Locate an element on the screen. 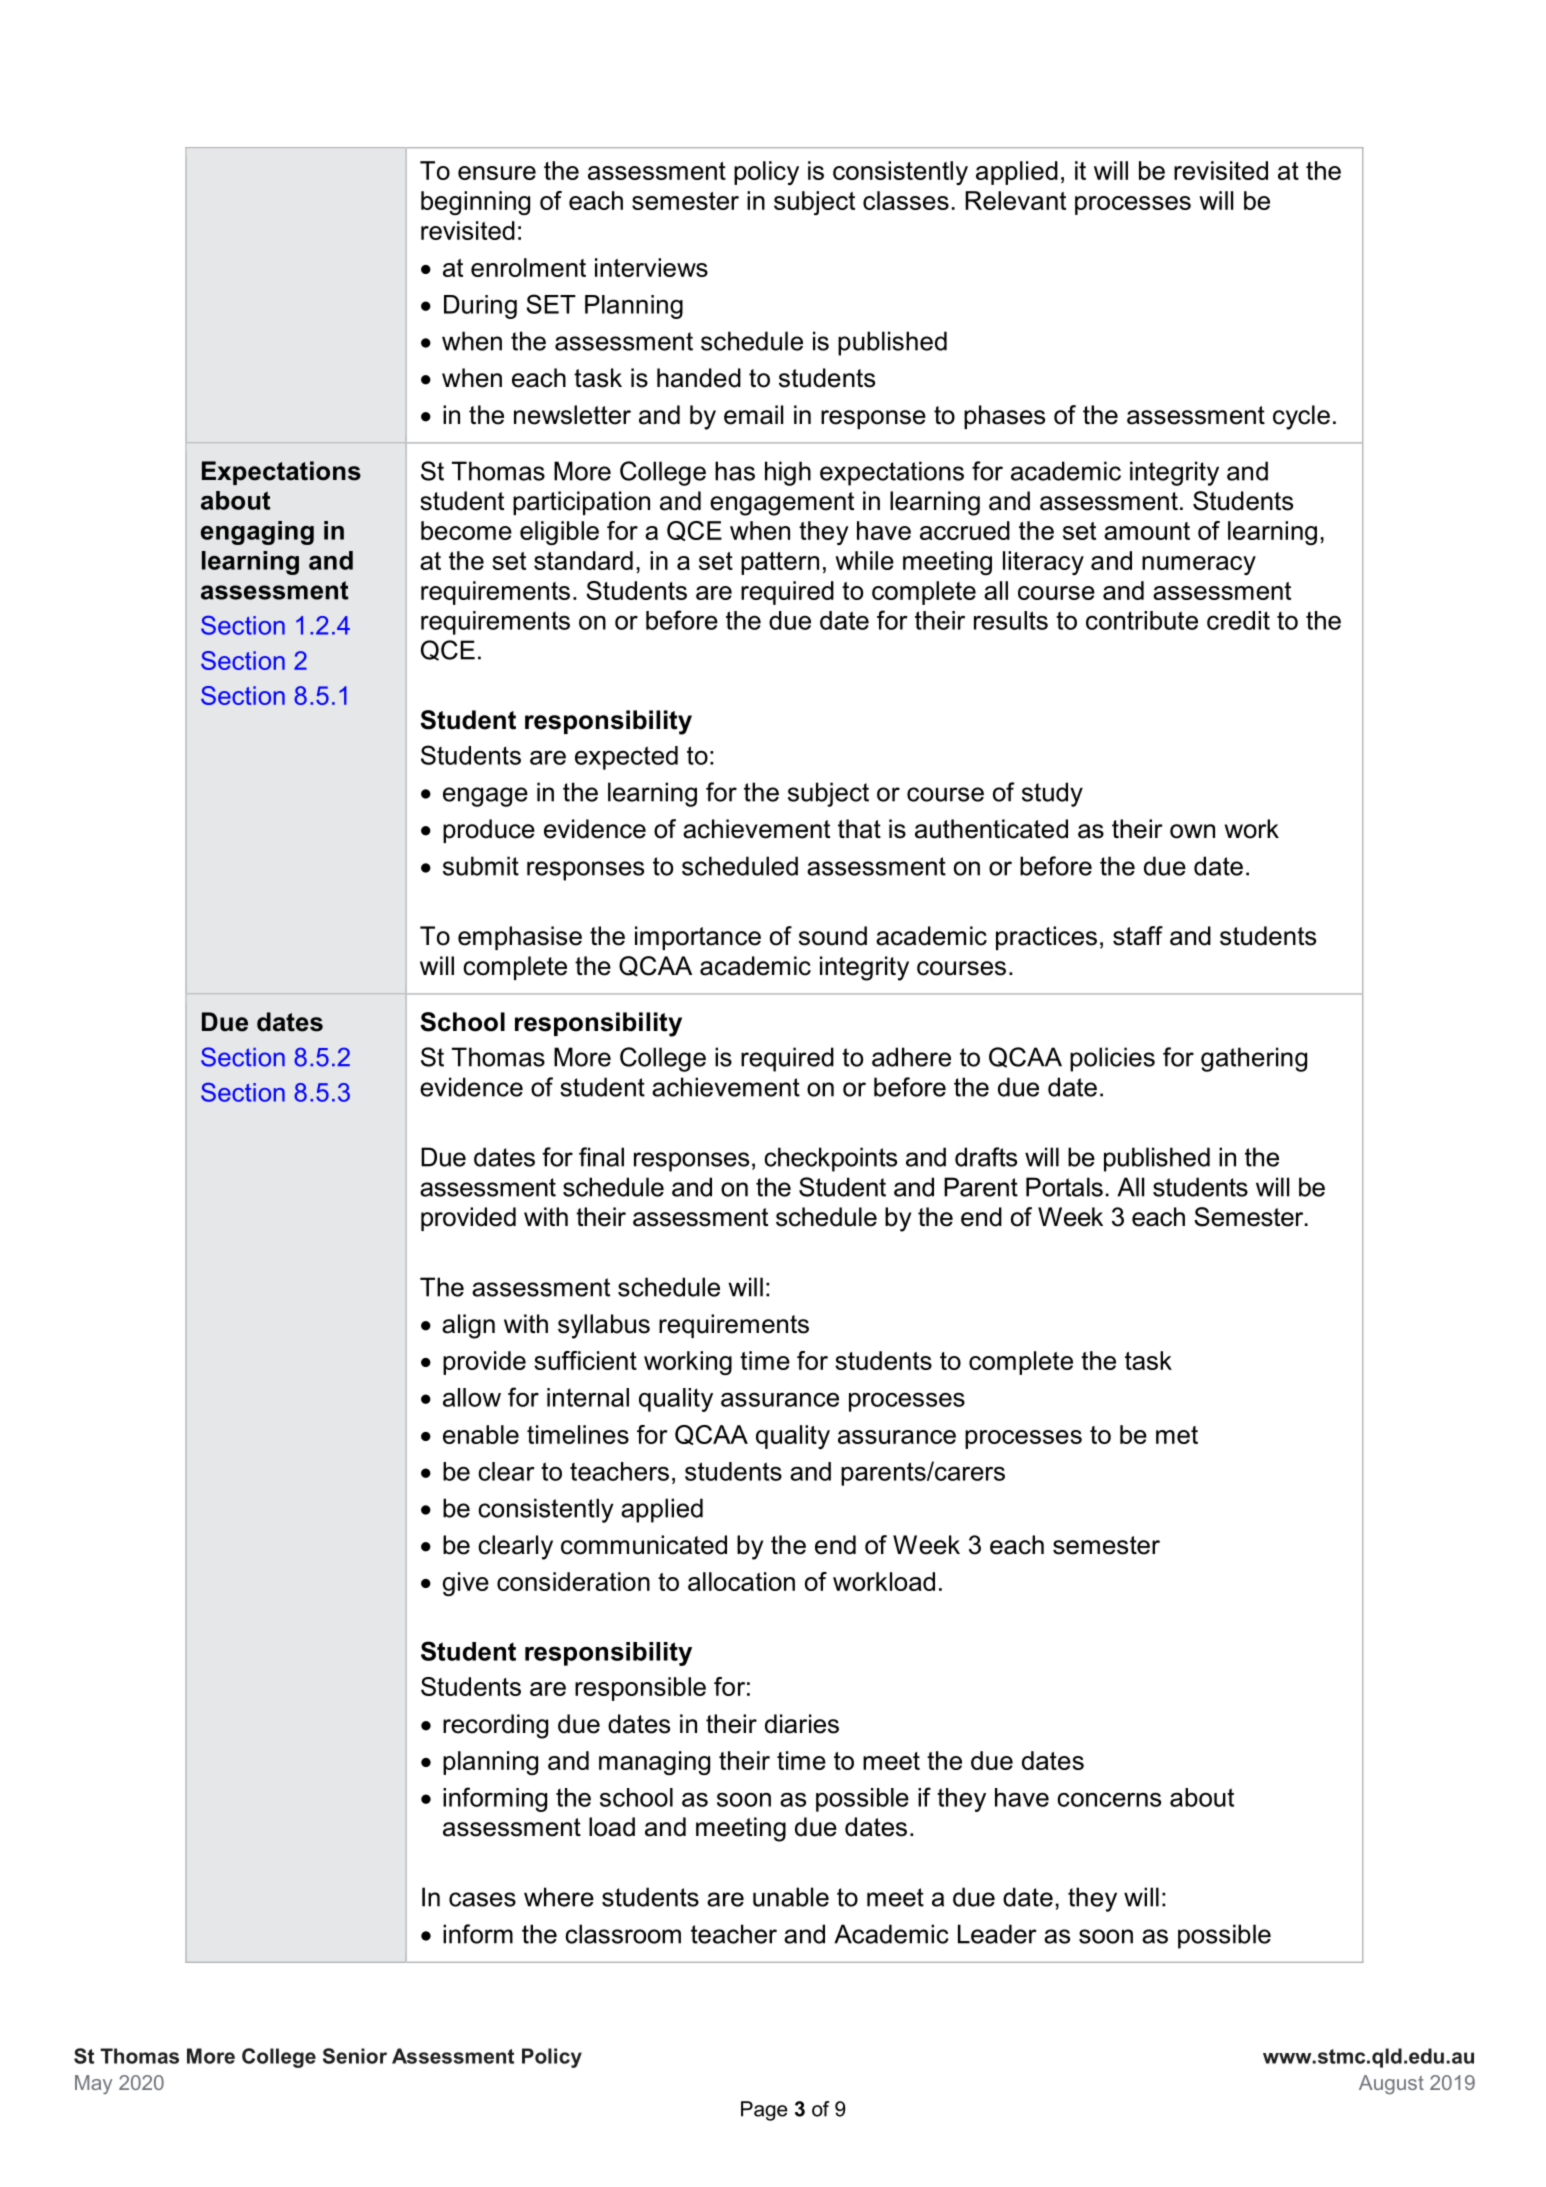  communicated is located at coordinates (644, 1545).
